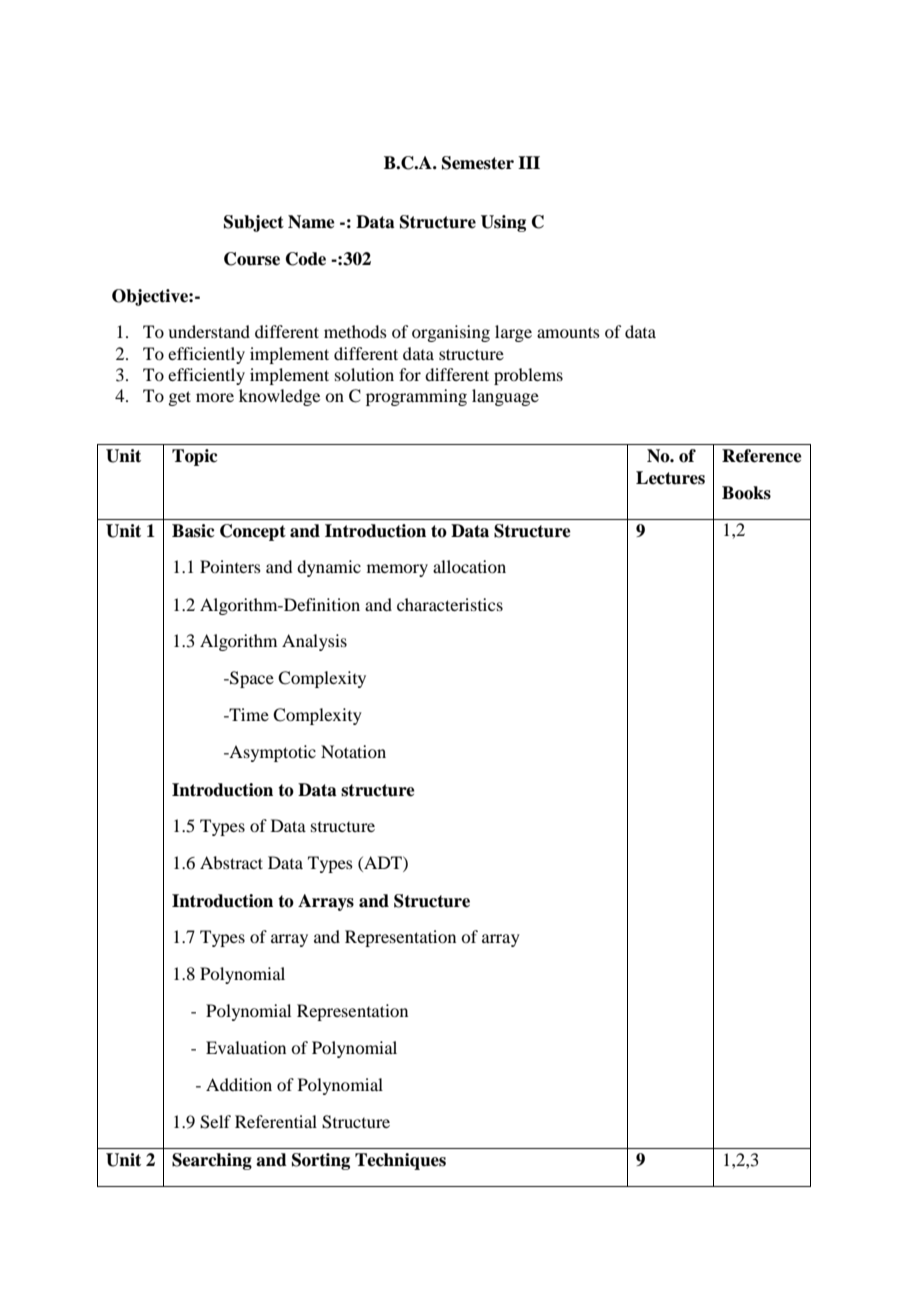 Image resolution: width=924 pixels, height=1308 pixels. Describe the element at coordinates (478, 163) in the screenshot. I see `Semester` at that location.
